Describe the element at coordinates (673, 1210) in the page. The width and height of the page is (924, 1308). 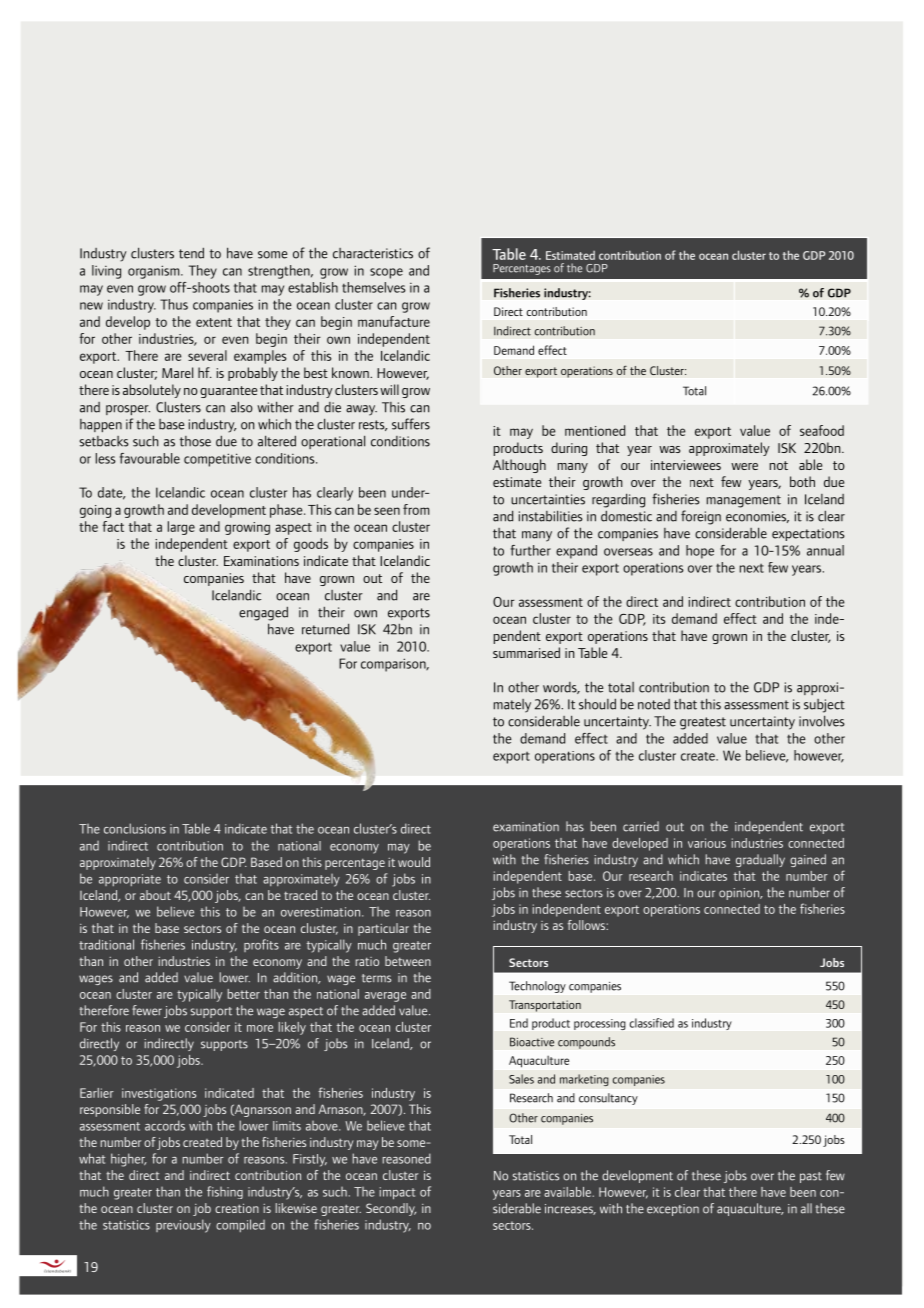
I see `exception` at that location.
